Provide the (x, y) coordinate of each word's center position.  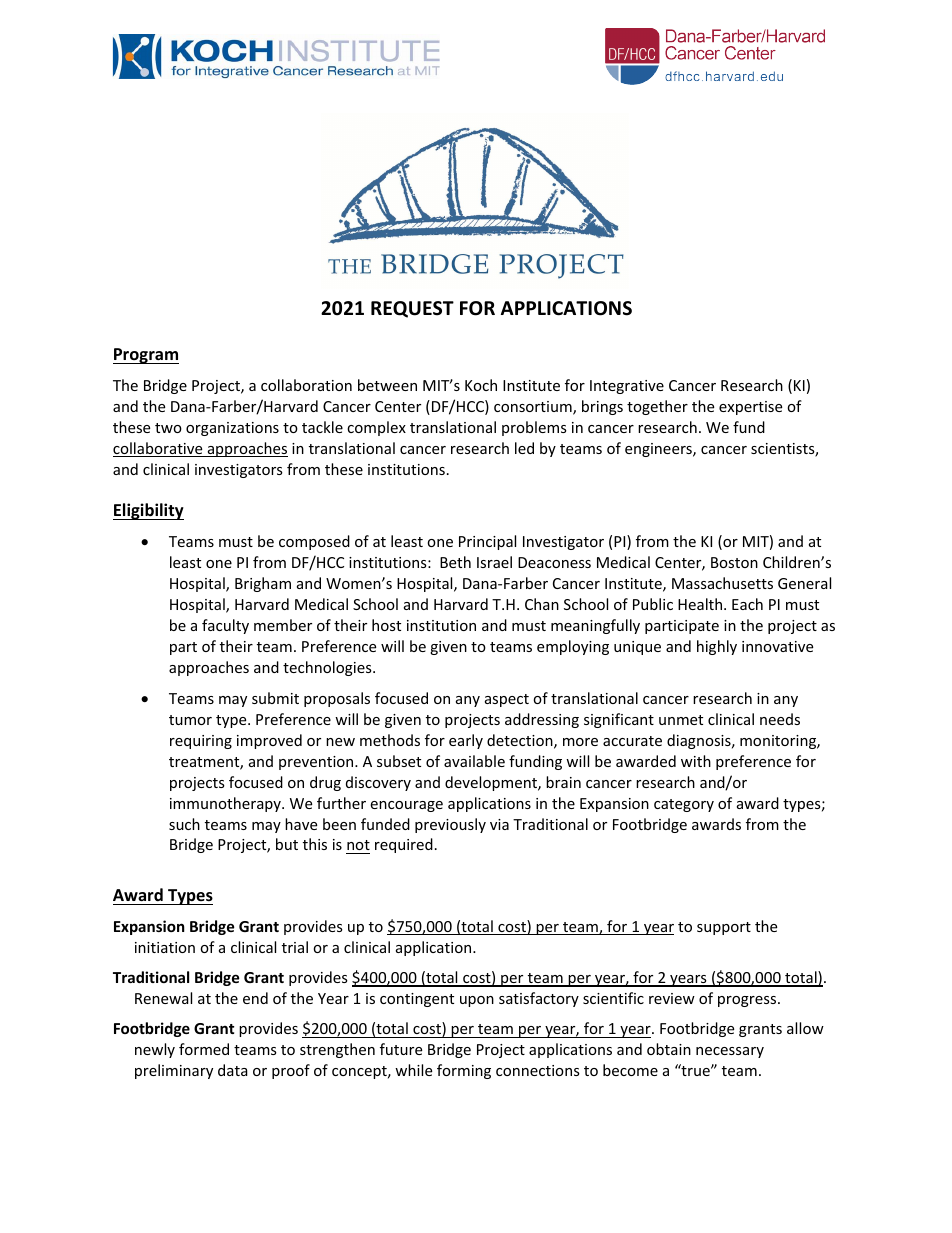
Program (146, 356)
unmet (681, 720)
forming (464, 1071)
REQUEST (412, 309)
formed (204, 1049)
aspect (507, 700)
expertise (750, 408)
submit (275, 698)
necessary (730, 1052)
